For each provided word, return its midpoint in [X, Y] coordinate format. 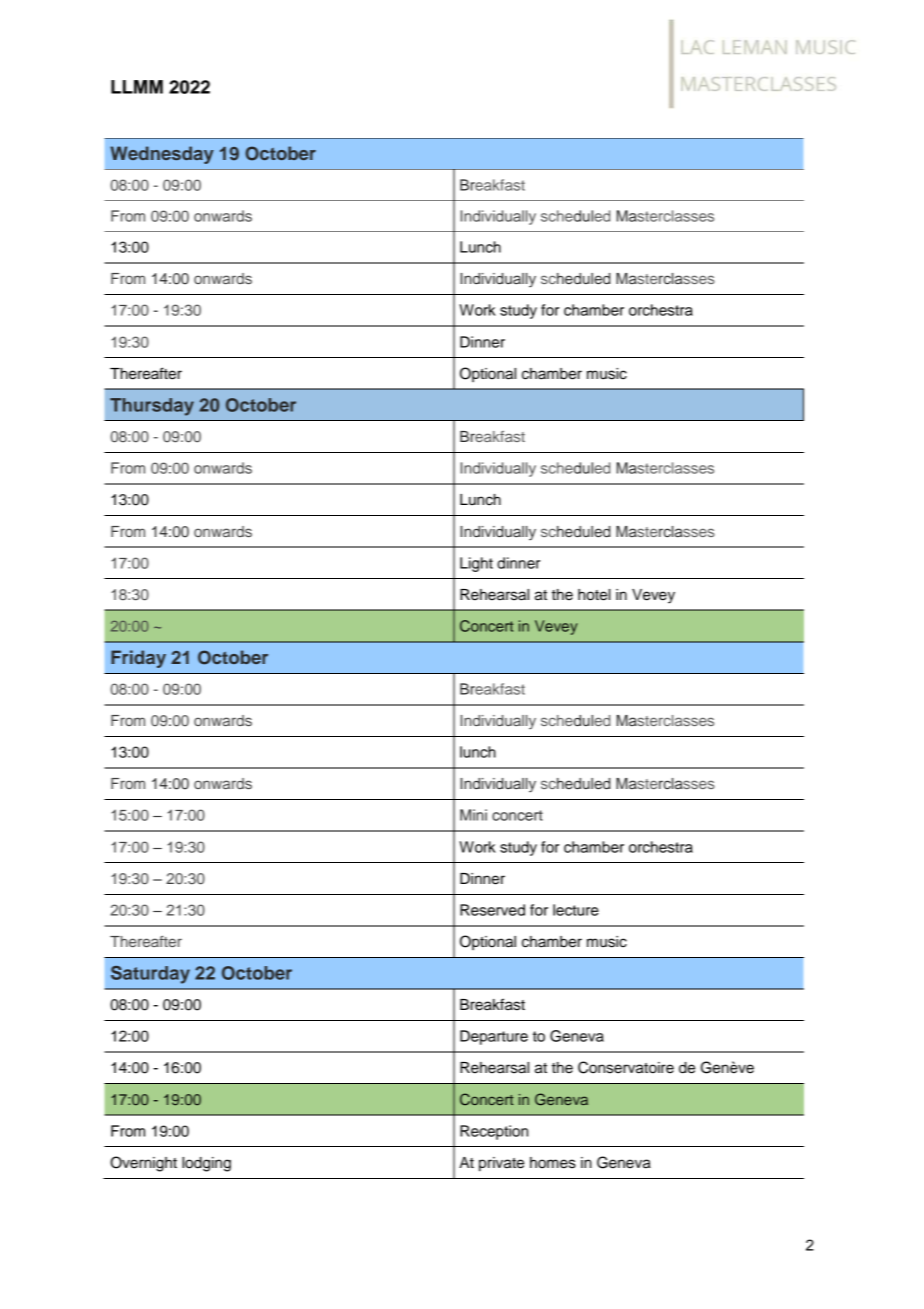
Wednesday [162, 155]
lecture [576, 910]
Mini [473, 815]
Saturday [150, 975]
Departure [494, 1037]
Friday [138, 659]
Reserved [492, 910]
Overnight [143, 1164]
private [501, 1164]
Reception [494, 1132]
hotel [594, 595]
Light [476, 564]
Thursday [152, 407]
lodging [206, 1164]
